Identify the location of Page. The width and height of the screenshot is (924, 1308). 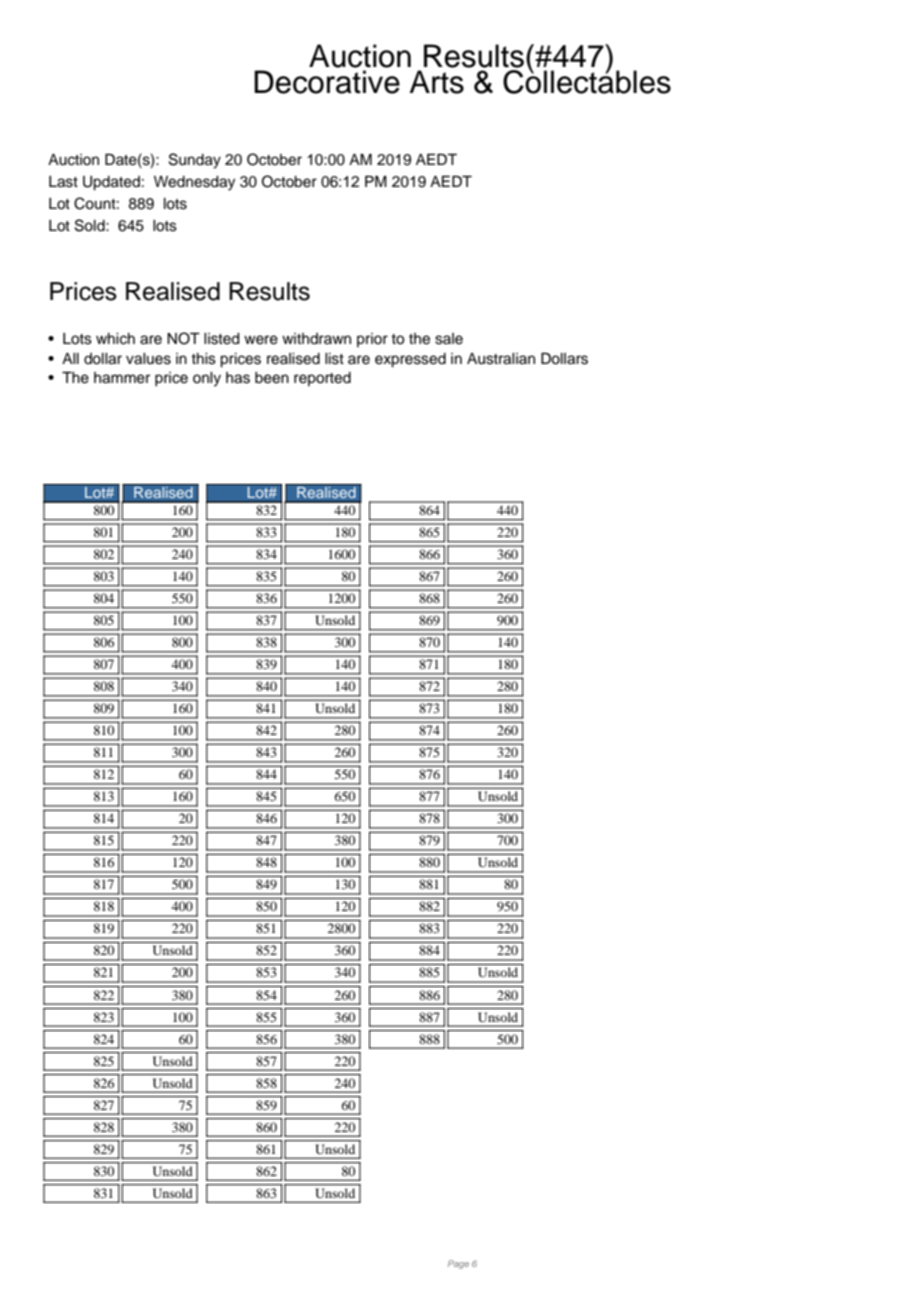
(458, 1264).
